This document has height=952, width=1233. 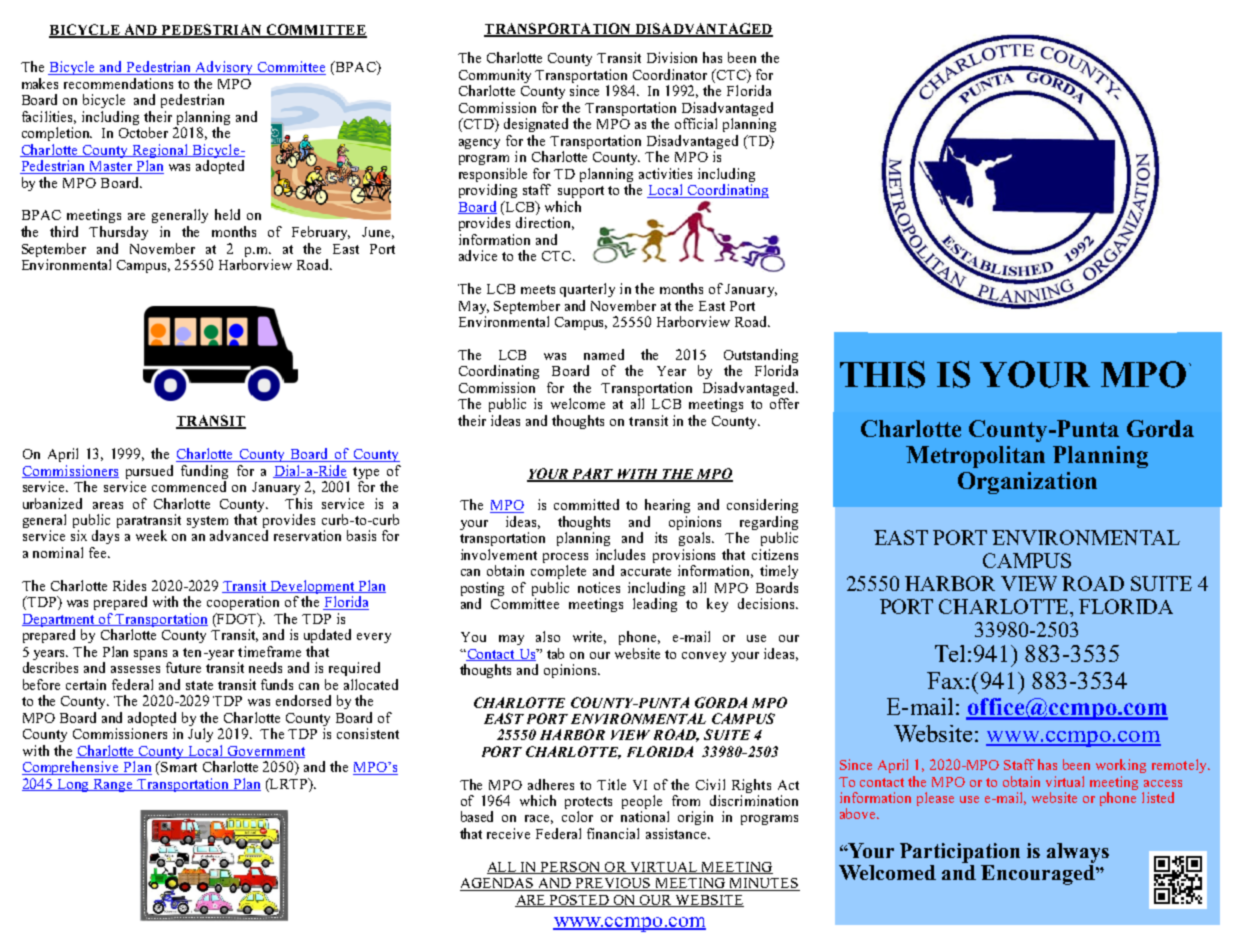 I want to click on PREVIOUS, so click(x=614, y=884).
